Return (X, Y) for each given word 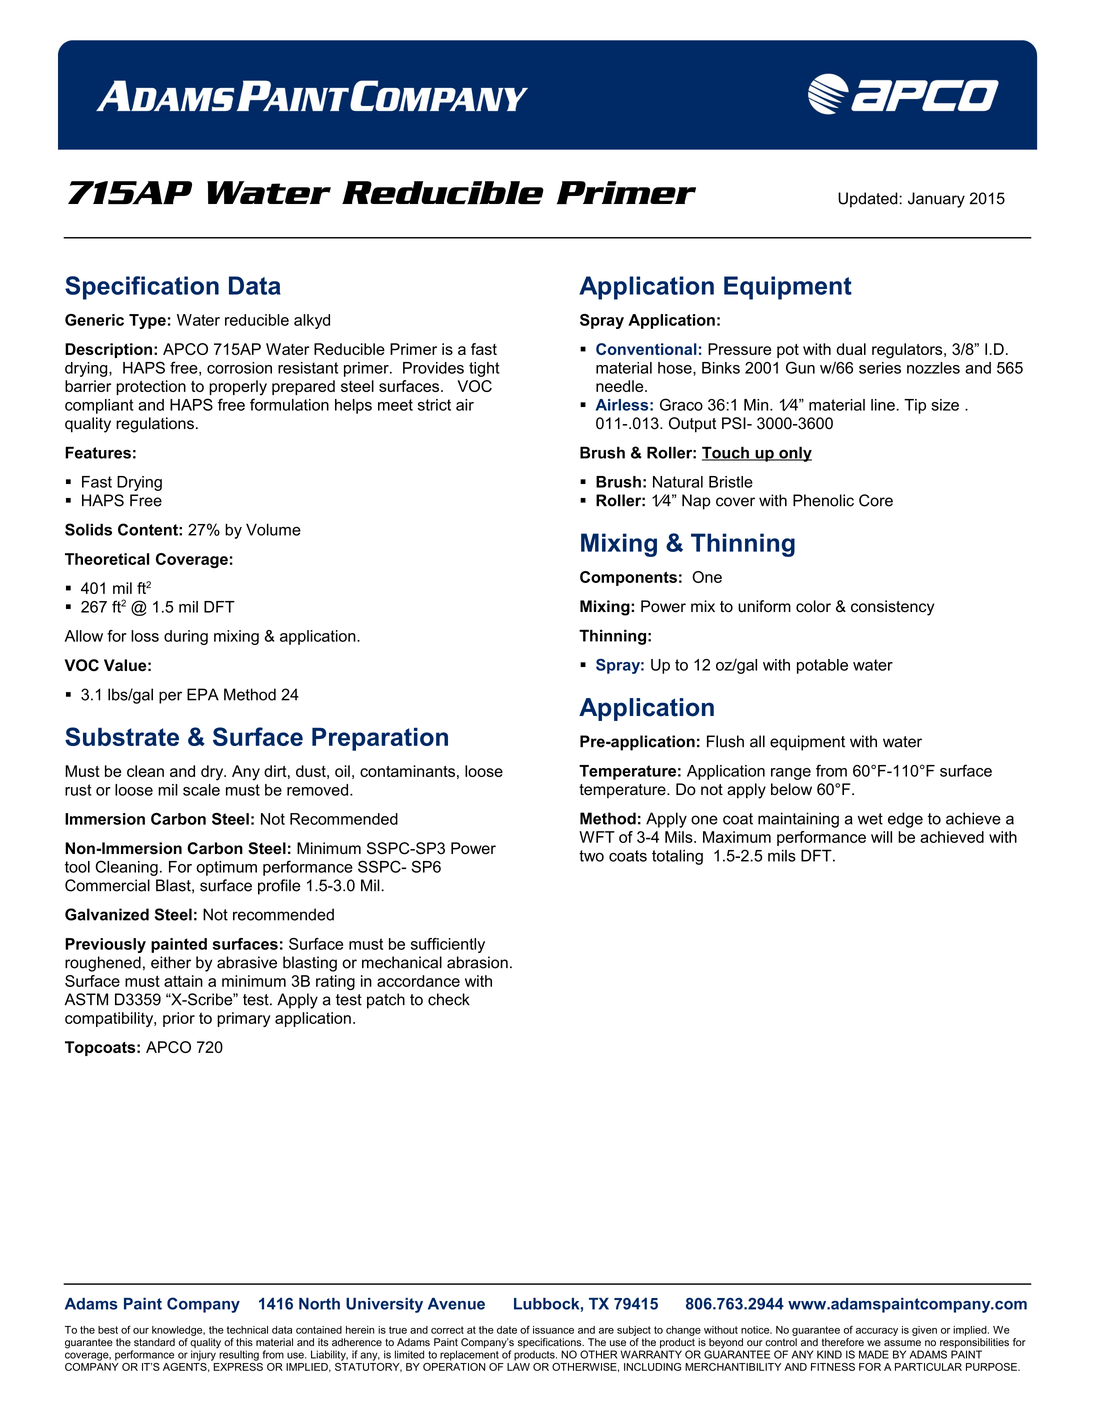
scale (201, 790)
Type (147, 321)
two (591, 856)
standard (154, 1342)
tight (484, 369)
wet (870, 819)
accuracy (877, 1332)
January (936, 200)
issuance (553, 1330)
